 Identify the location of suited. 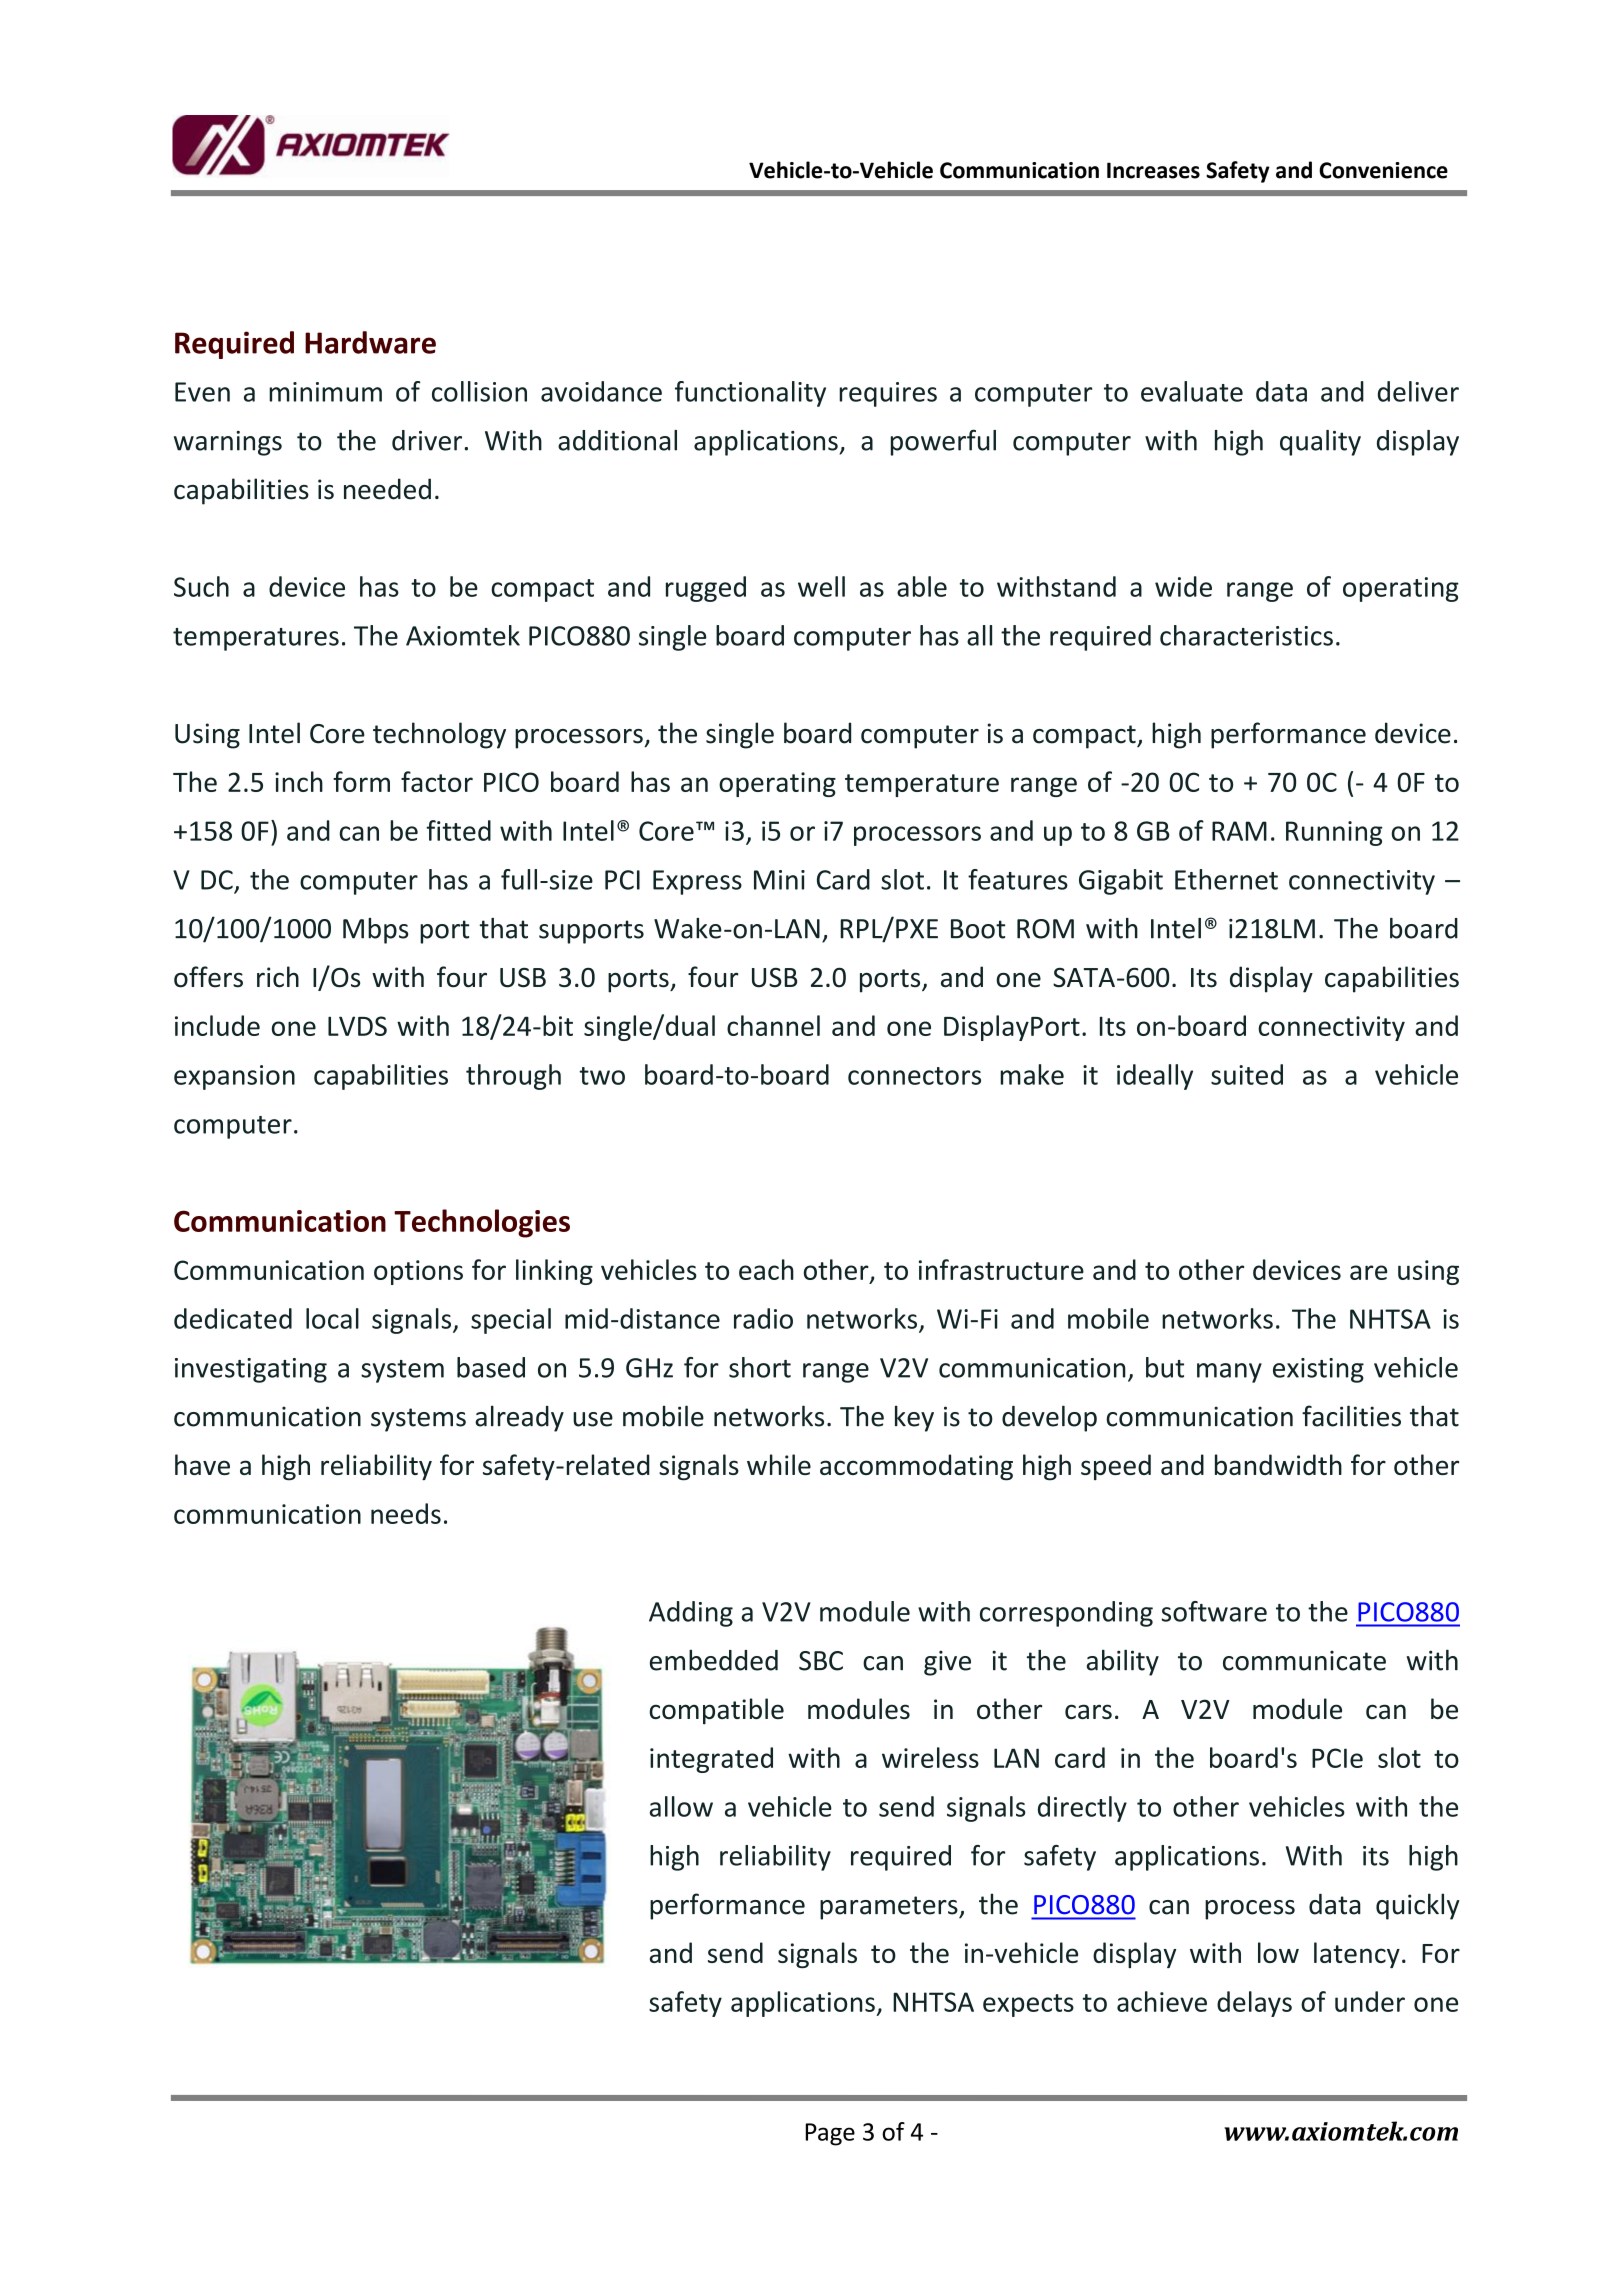
(1247, 1074).
